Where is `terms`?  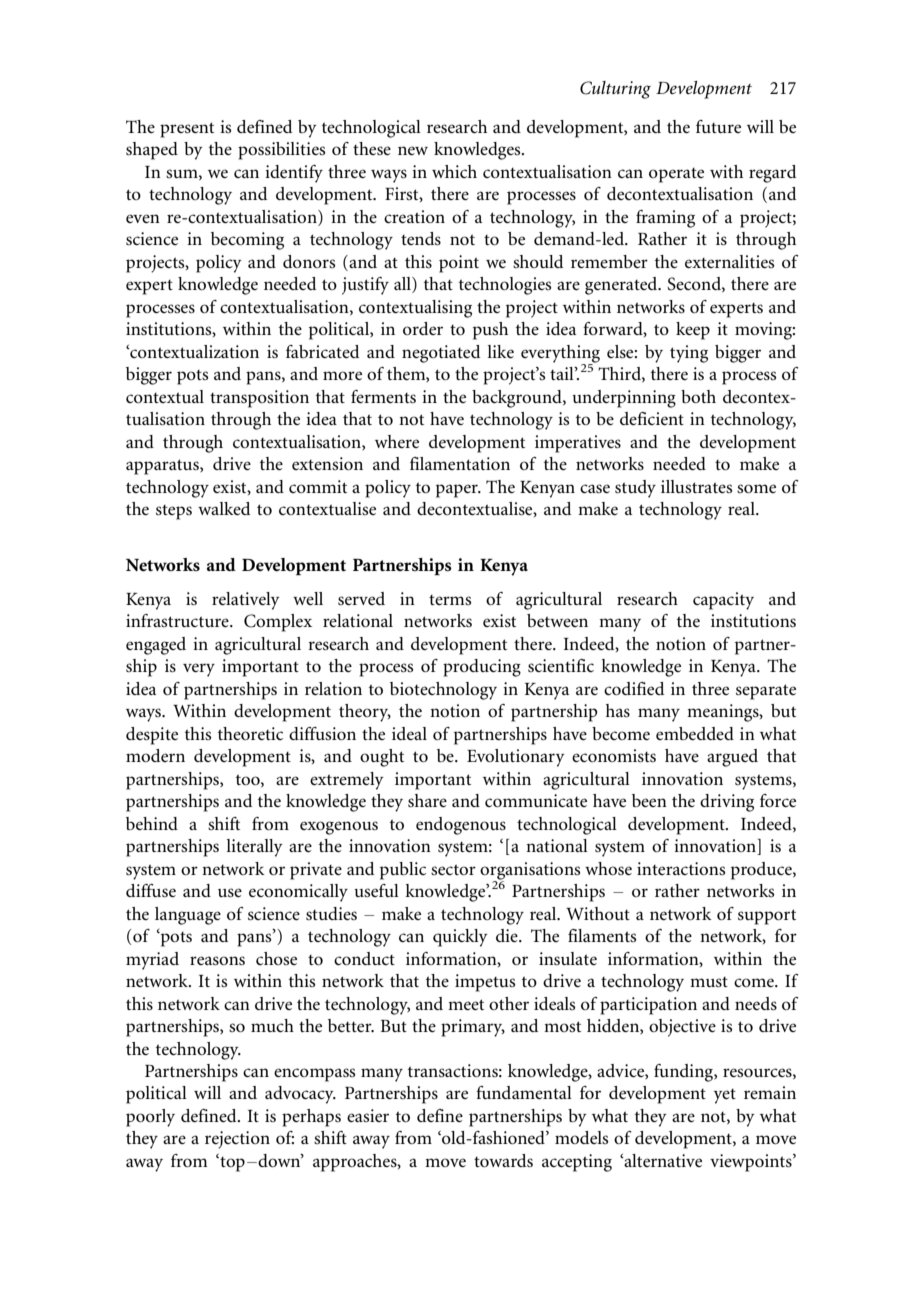
terms is located at coordinates (450, 600).
